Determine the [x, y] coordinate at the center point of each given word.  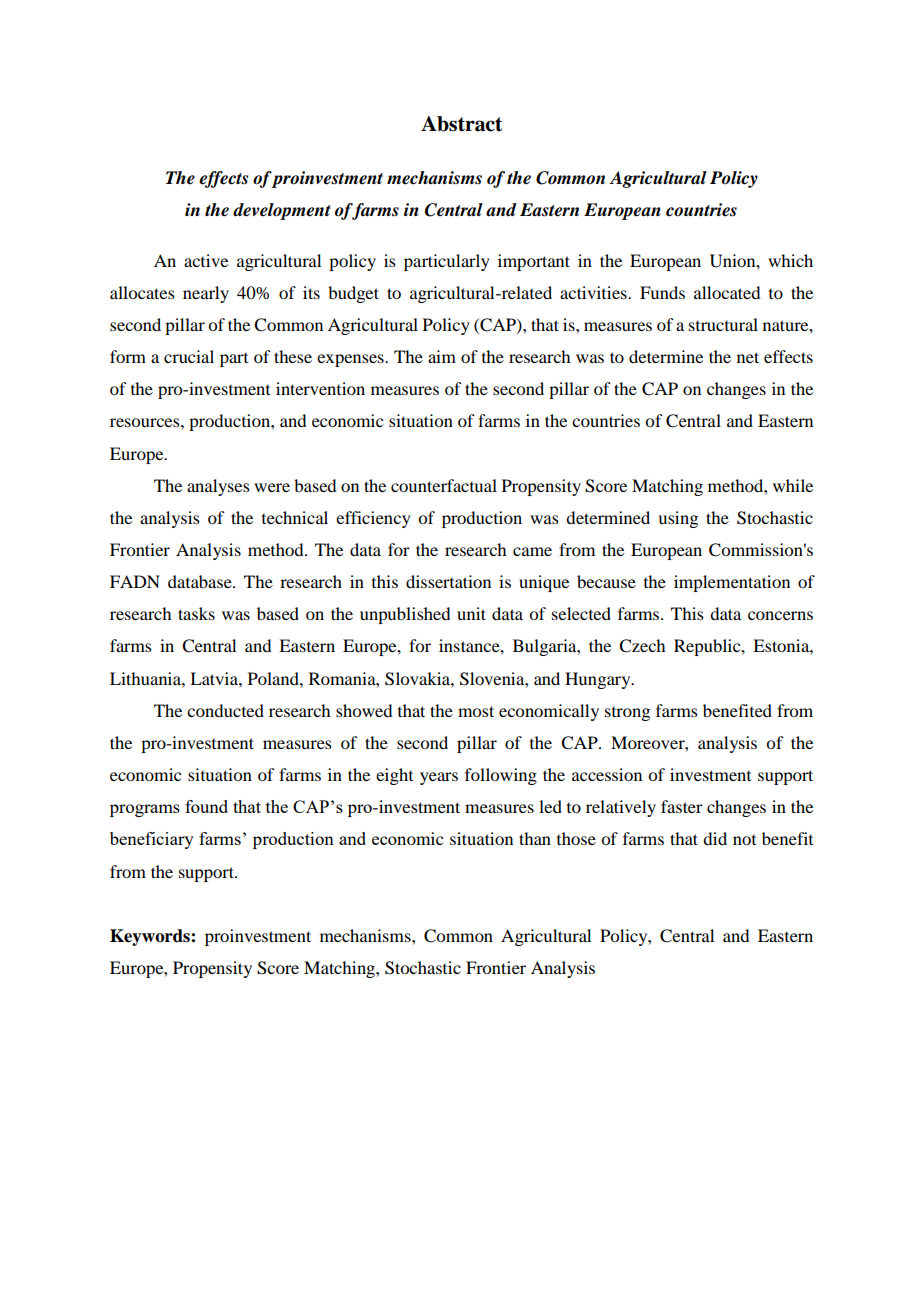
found [206, 806]
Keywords [151, 937]
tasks [196, 613]
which [790, 260]
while [793, 485]
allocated [727, 292]
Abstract [461, 124]
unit [471, 613]
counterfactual [444, 485]
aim [442, 356]
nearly [206, 294]
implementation [732, 583]
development [282, 211]
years [439, 778]
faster [682, 806]
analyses [218, 487]
